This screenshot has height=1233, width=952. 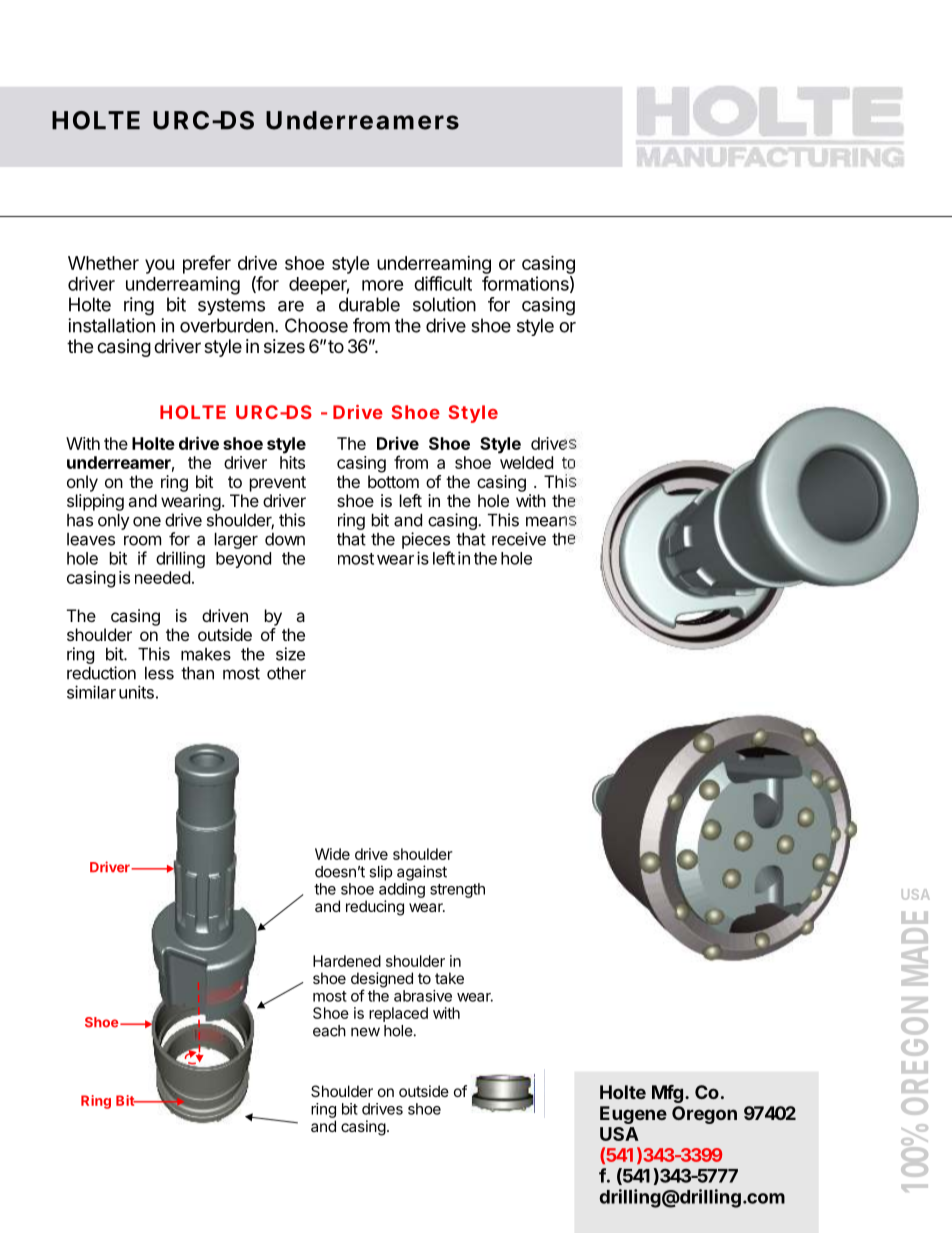 What do you see at coordinates (633, 1115) in the screenshot?
I see `Eugene` at bounding box center [633, 1115].
